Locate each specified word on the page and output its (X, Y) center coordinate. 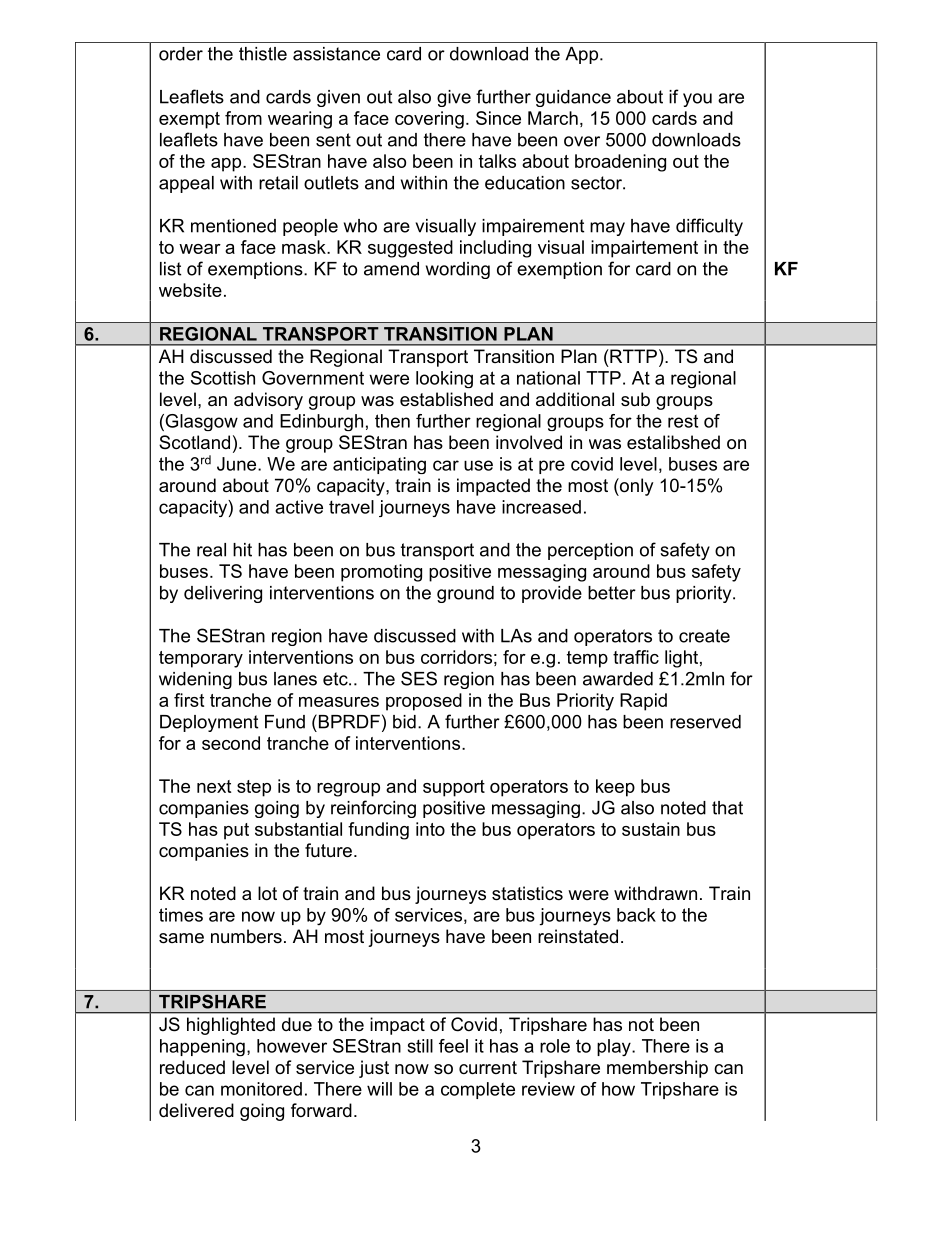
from (243, 118)
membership (657, 1069)
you (697, 100)
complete (478, 1090)
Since (498, 118)
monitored (261, 1089)
